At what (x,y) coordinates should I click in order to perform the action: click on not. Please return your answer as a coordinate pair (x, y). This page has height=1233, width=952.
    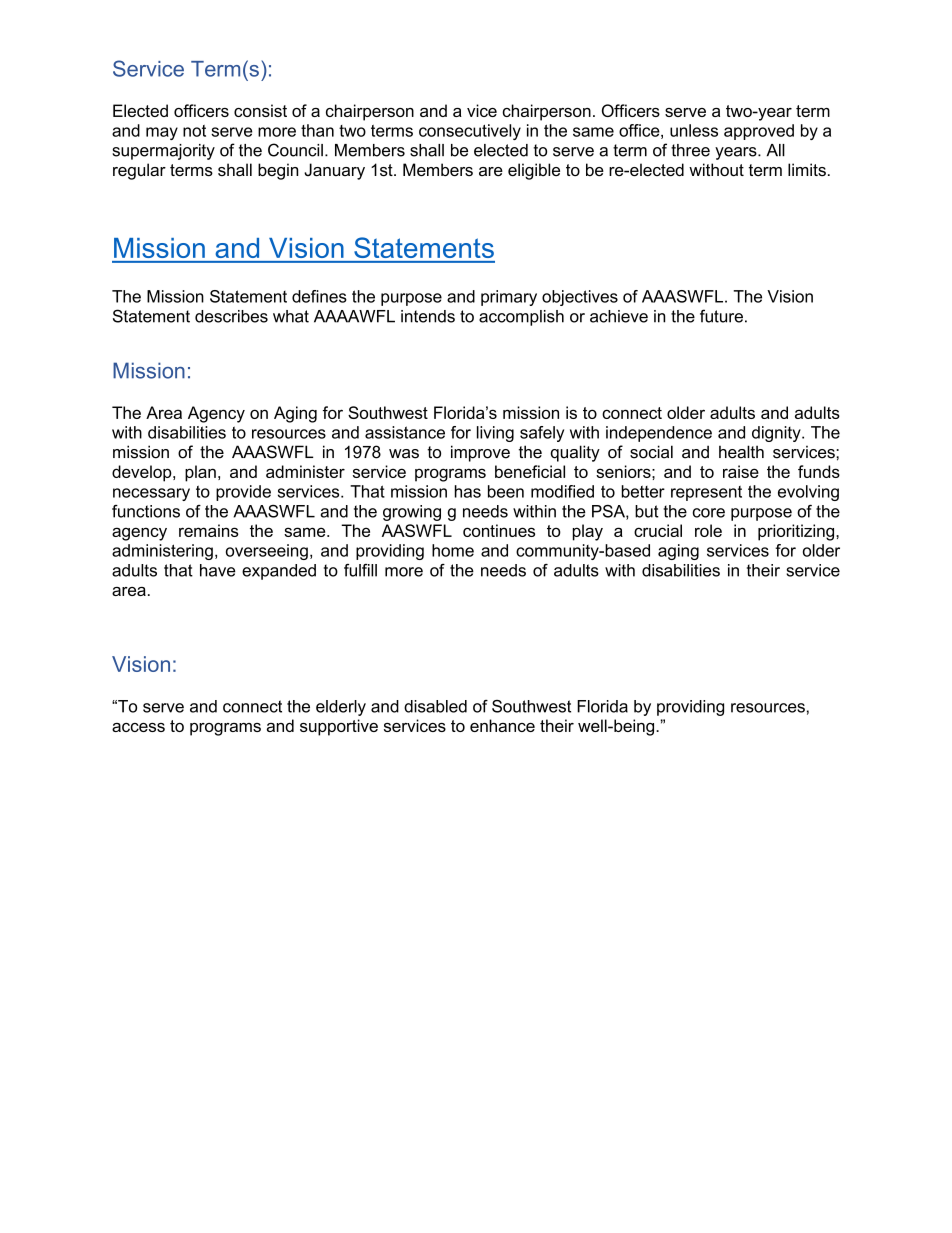
    Looking at the image, I should click on (194, 131).
